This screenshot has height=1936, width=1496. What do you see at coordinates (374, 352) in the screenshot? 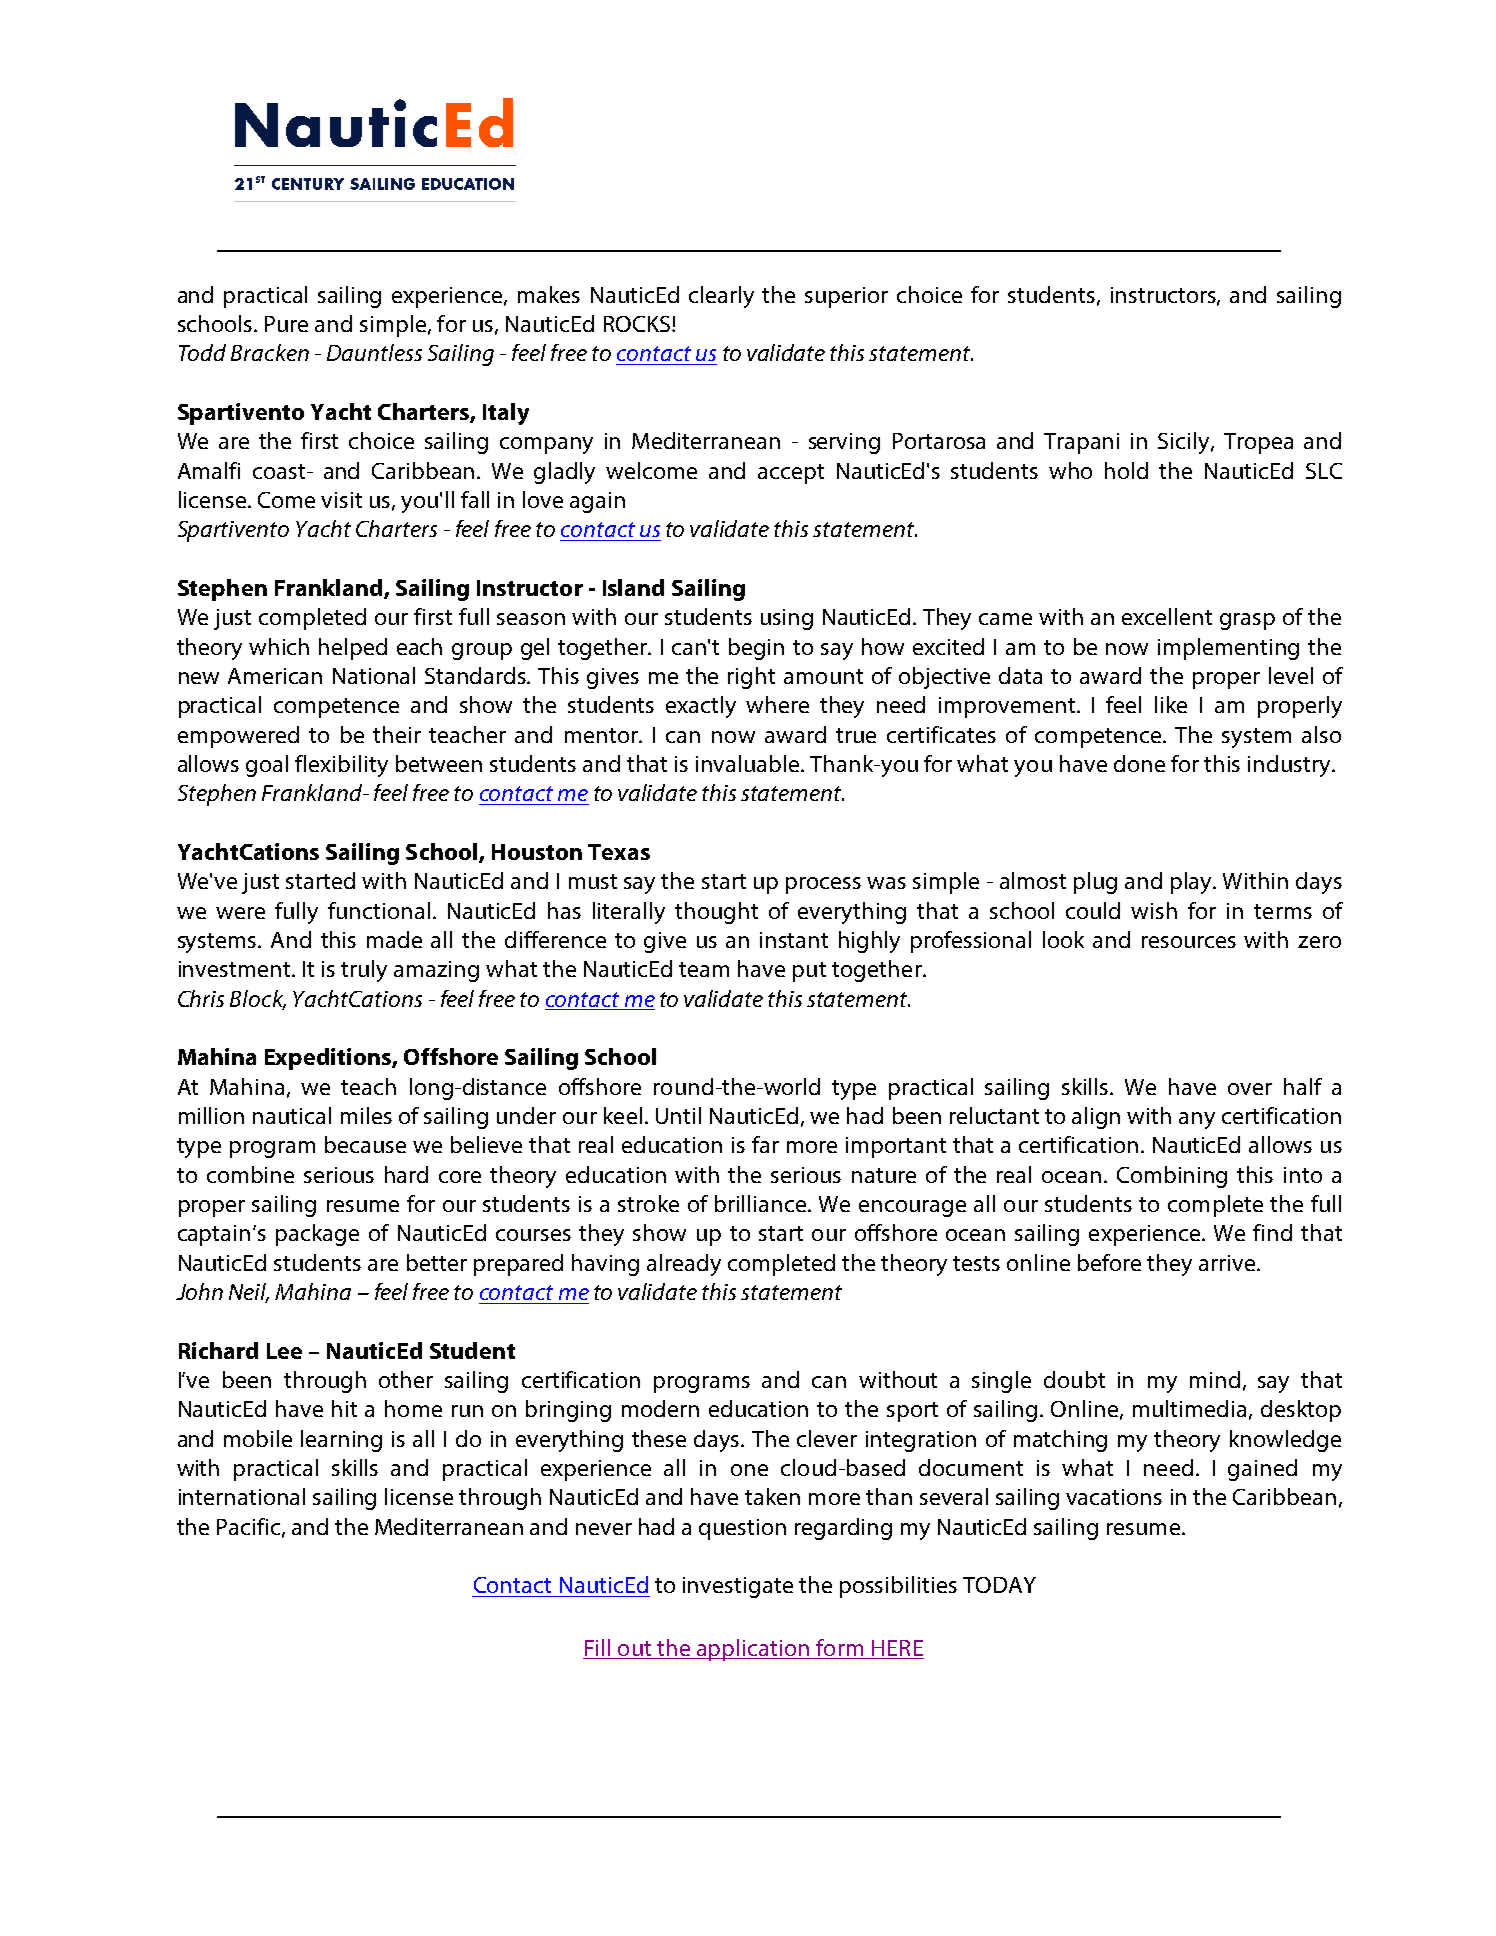
I see `Dauntless` at bounding box center [374, 352].
